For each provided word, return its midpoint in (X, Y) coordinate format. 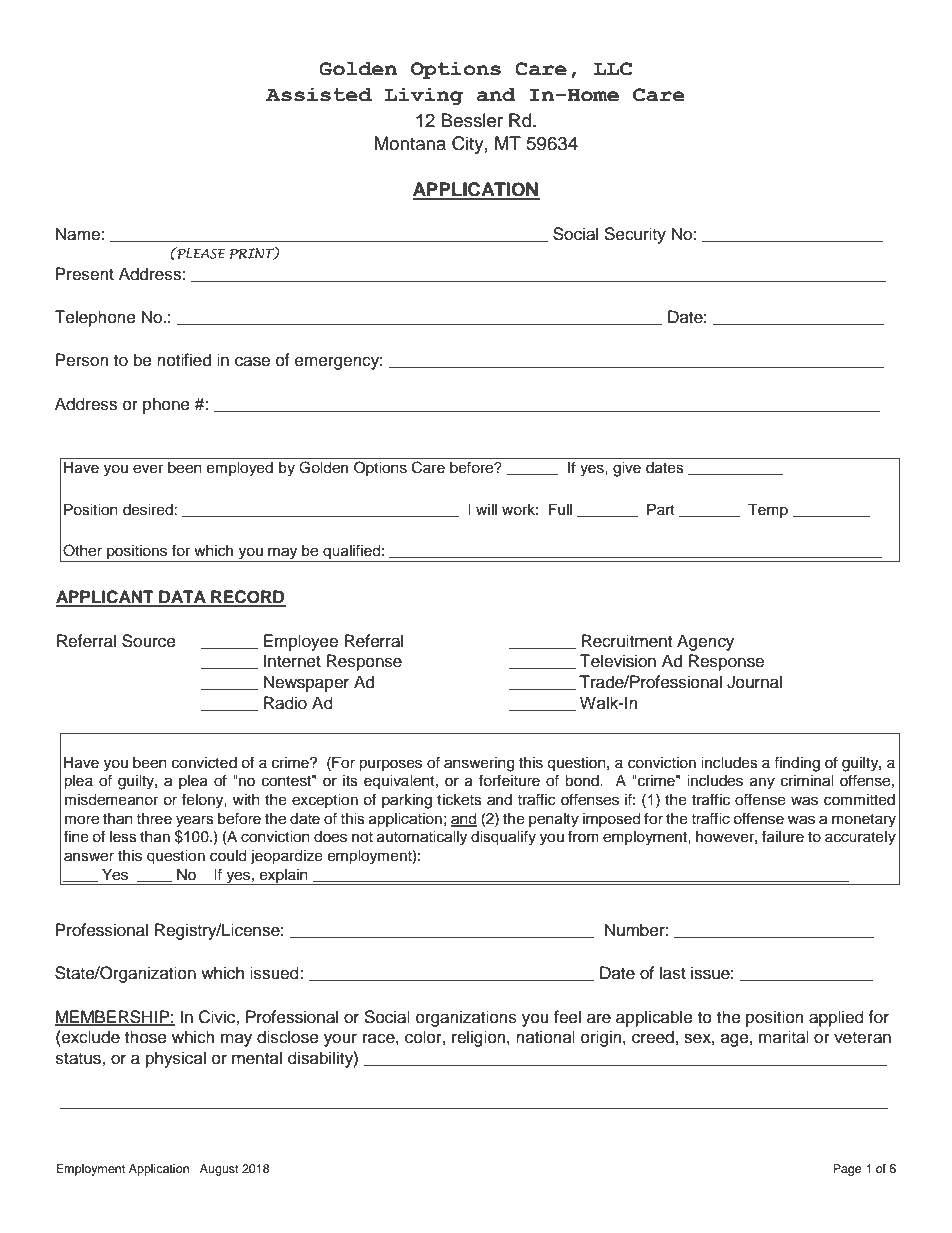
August (219, 1170)
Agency (705, 642)
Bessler (472, 120)
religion (480, 1038)
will (486, 509)
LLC (613, 69)
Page (847, 1170)
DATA (182, 598)
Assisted (319, 94)
